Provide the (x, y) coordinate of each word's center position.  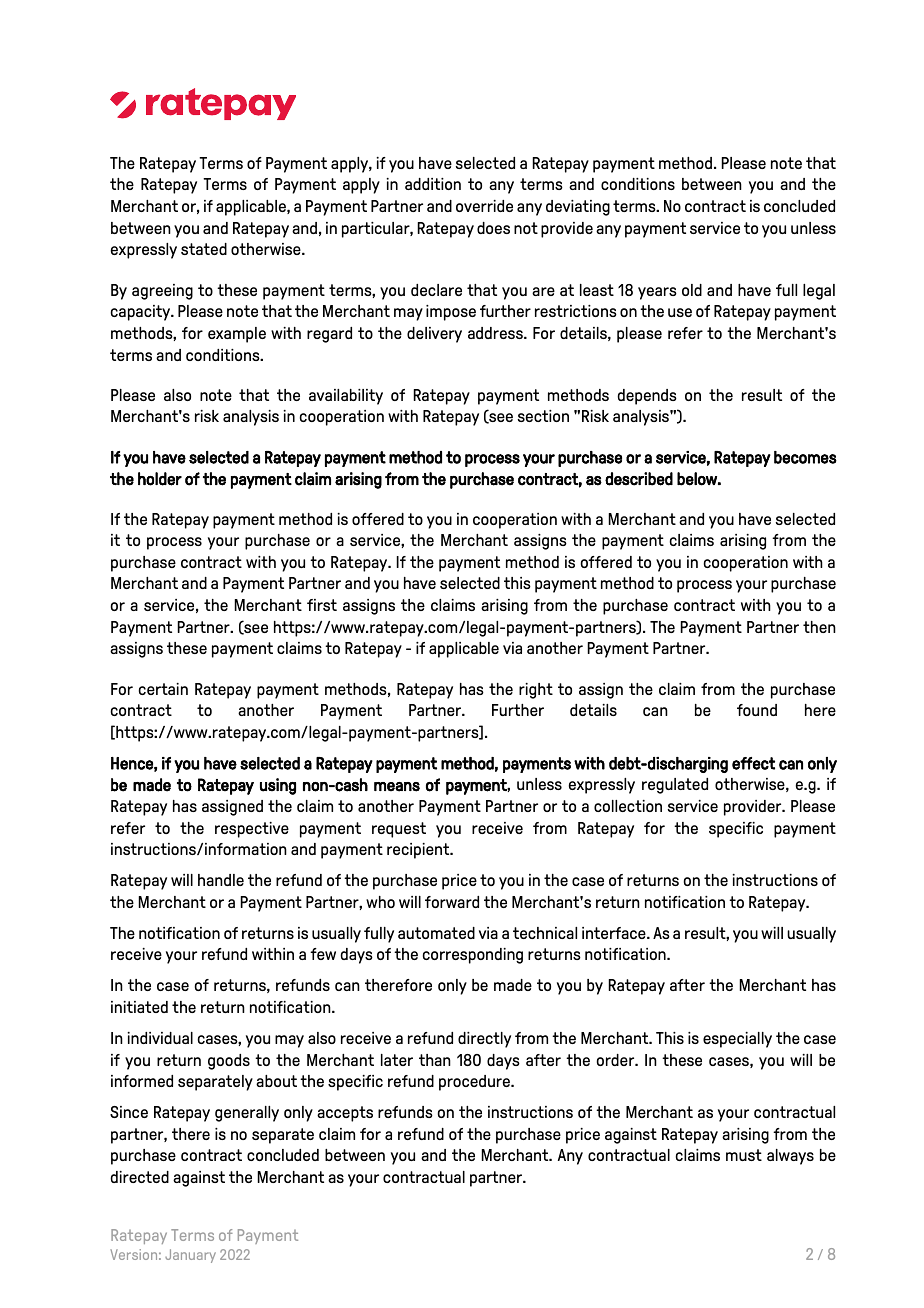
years (657, 293)
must (744, 1155)
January (190, 1256)
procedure (475, 1083)
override (484, 206)
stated (204, 249)
